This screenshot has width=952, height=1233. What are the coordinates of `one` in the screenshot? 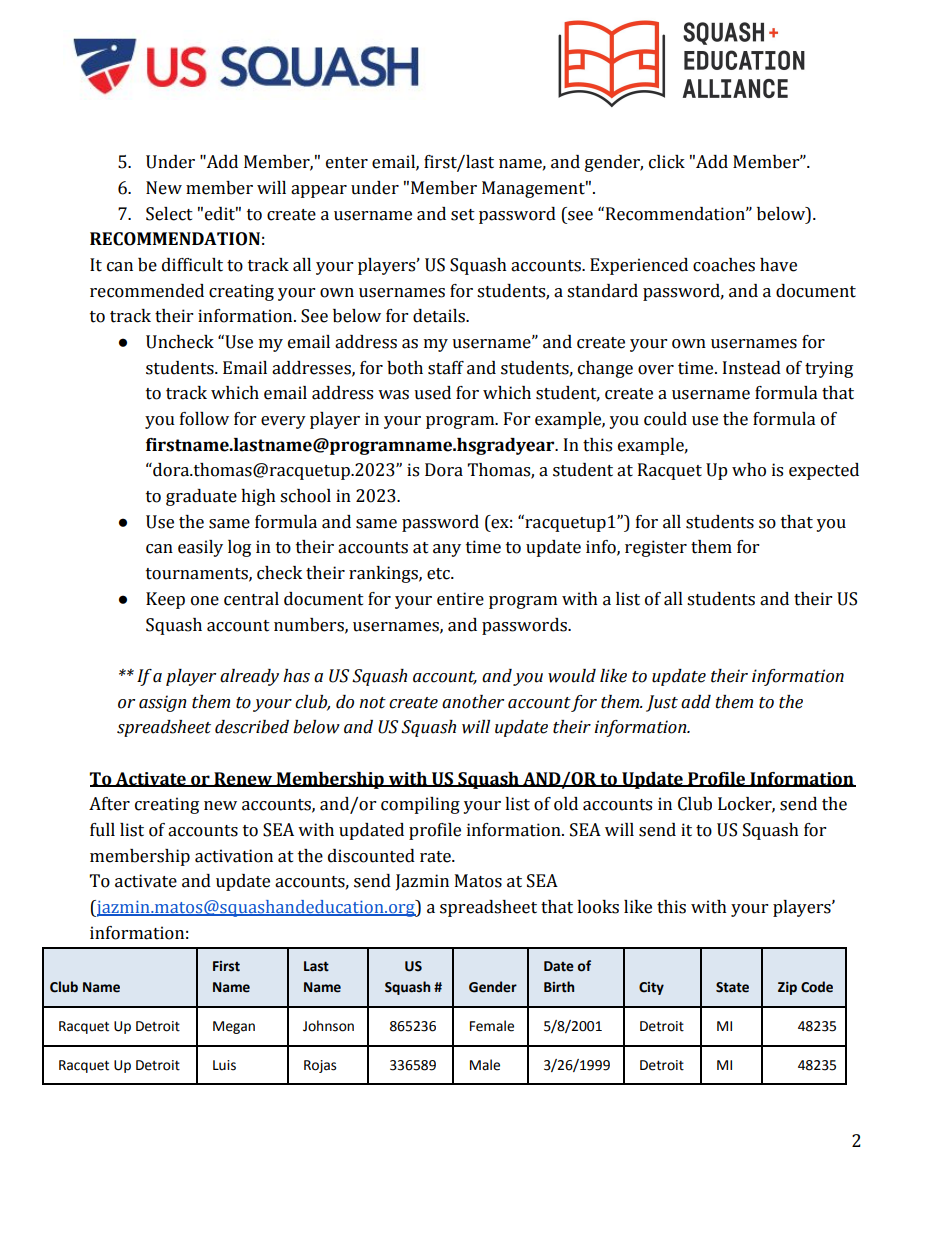 It's located at (205, 601).
